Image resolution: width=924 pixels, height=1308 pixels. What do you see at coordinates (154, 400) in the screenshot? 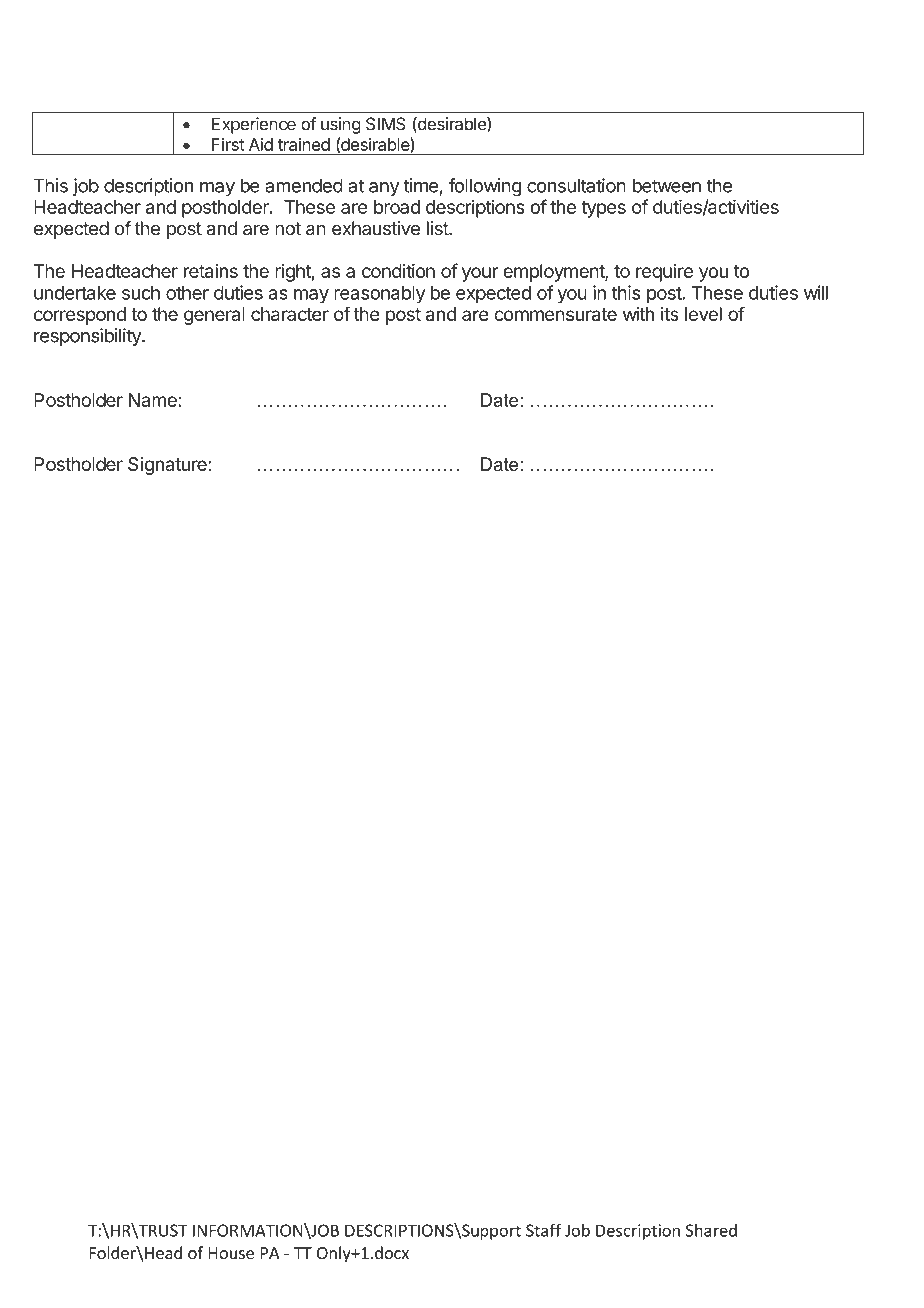
I see `Name` at bounding box center [154, 400].
